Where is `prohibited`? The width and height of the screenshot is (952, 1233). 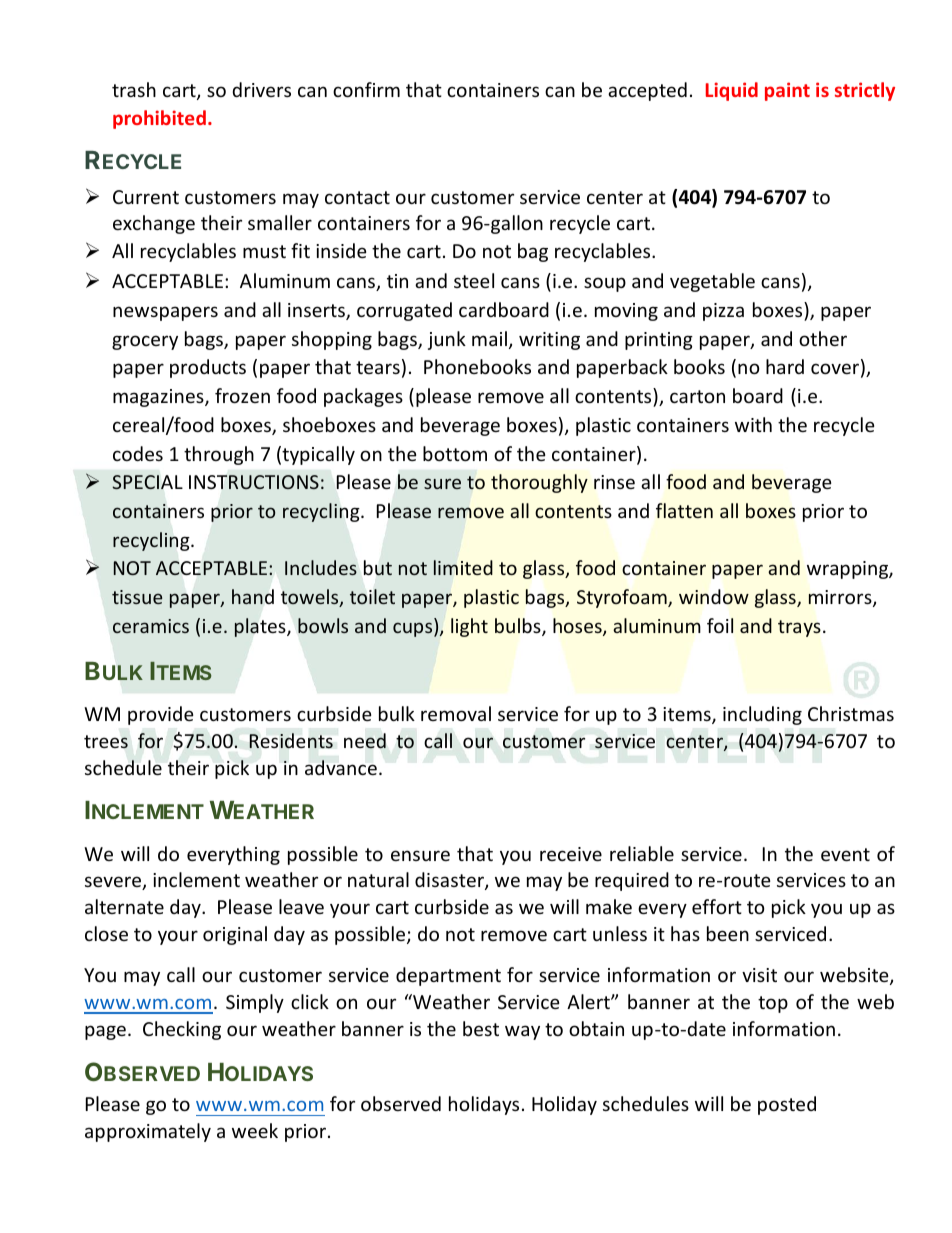 prohibited is located at coordinates (159, 119).
